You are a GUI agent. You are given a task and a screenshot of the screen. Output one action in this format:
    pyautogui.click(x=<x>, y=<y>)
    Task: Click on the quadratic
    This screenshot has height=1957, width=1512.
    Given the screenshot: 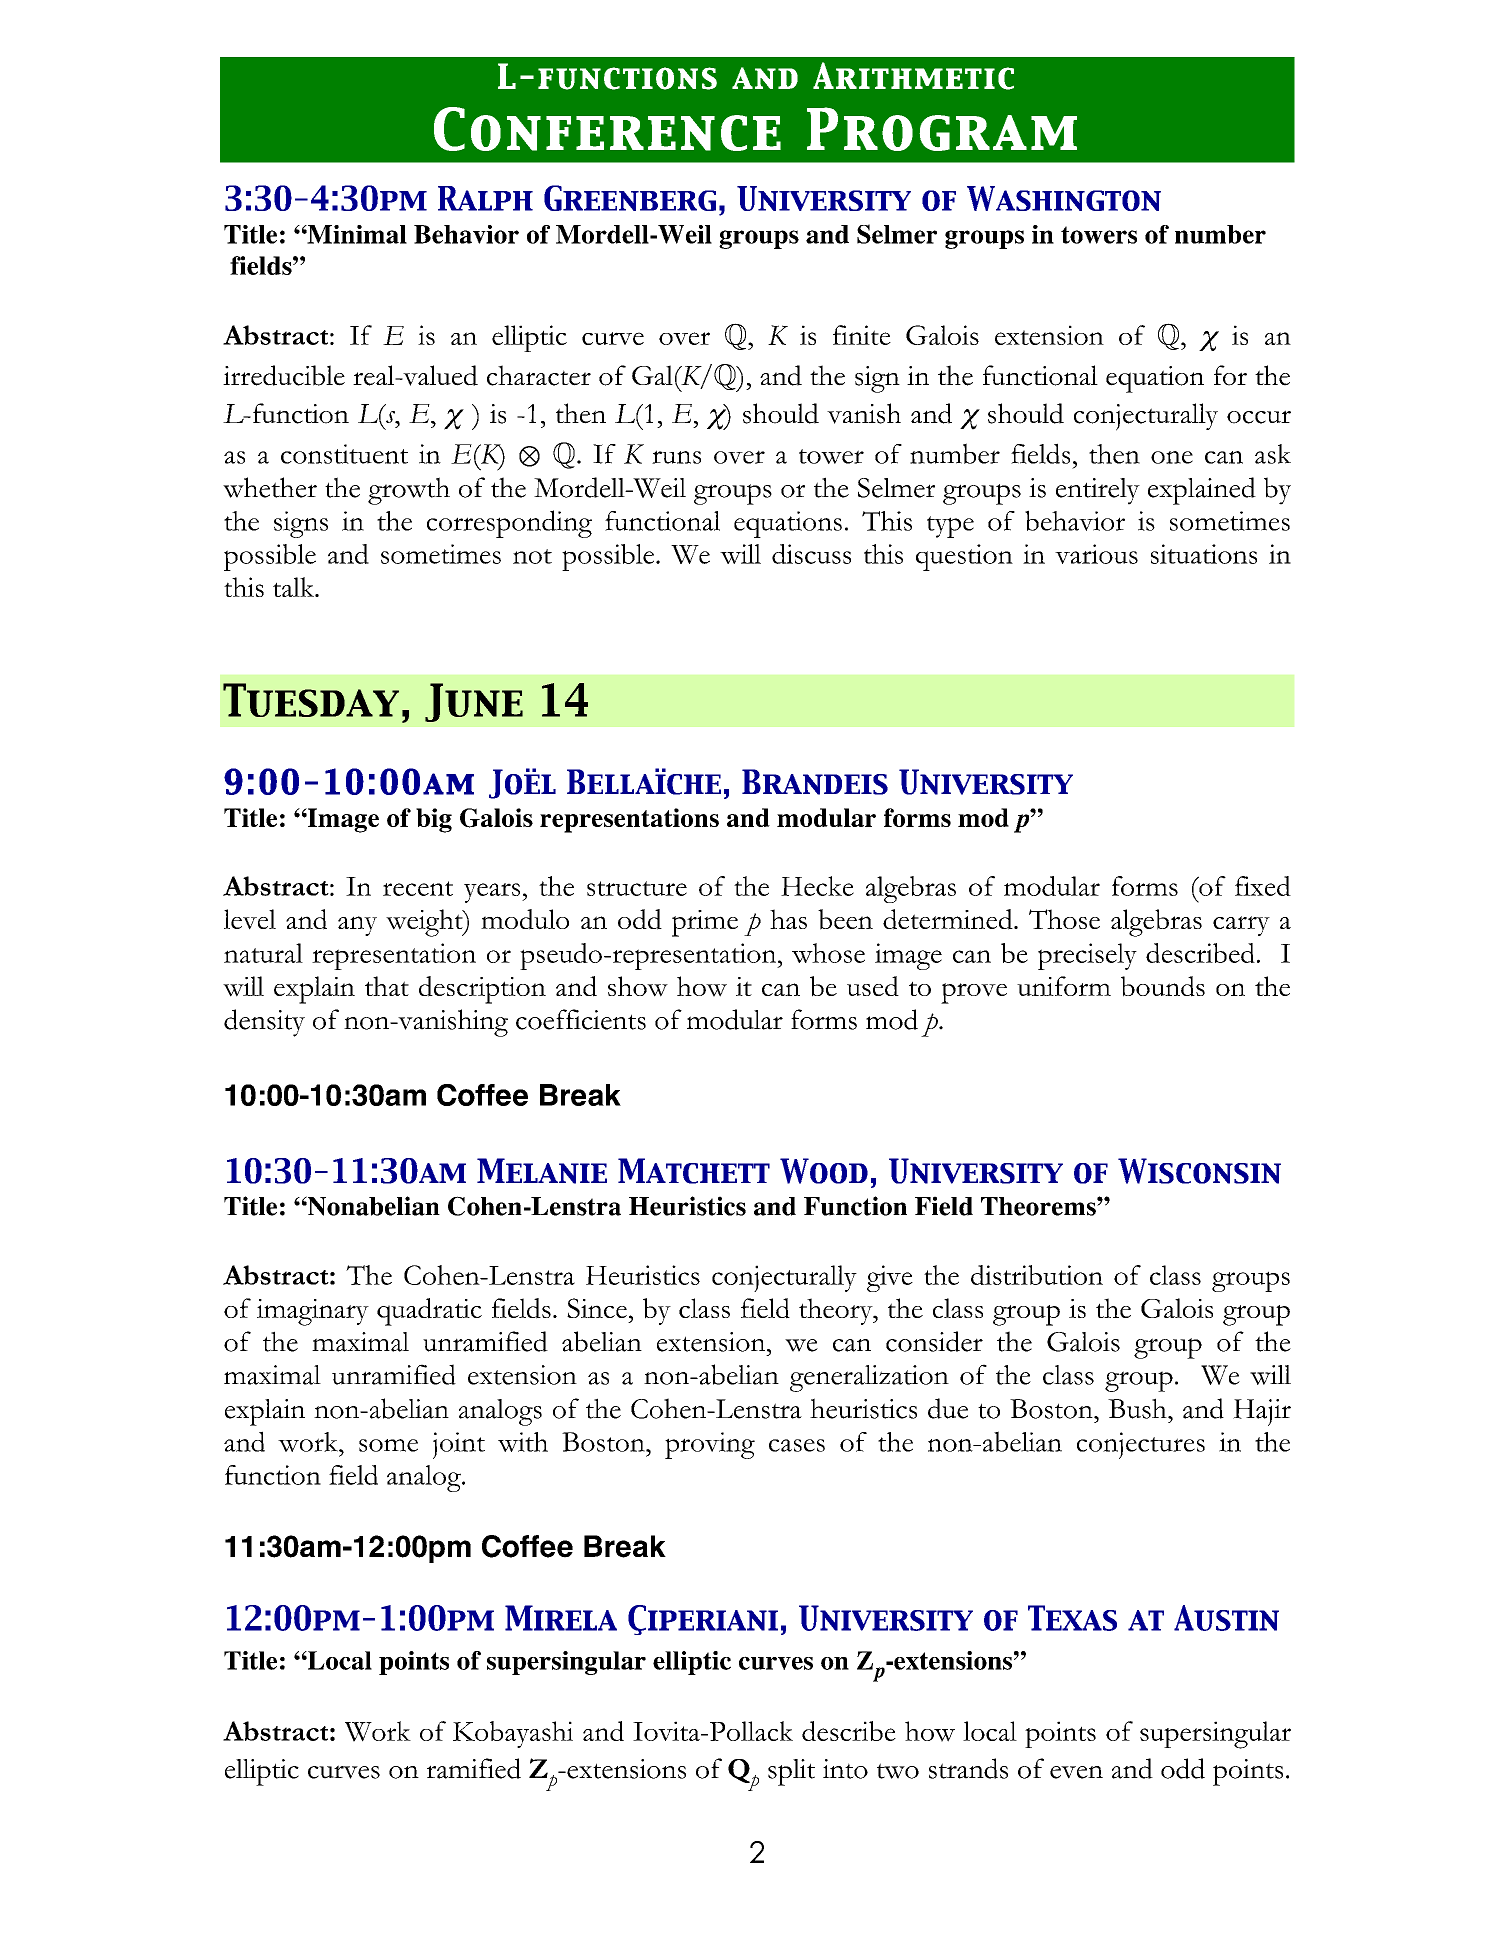 What is the action you would take?
    pyautogui.click(x=429, y=1312)
